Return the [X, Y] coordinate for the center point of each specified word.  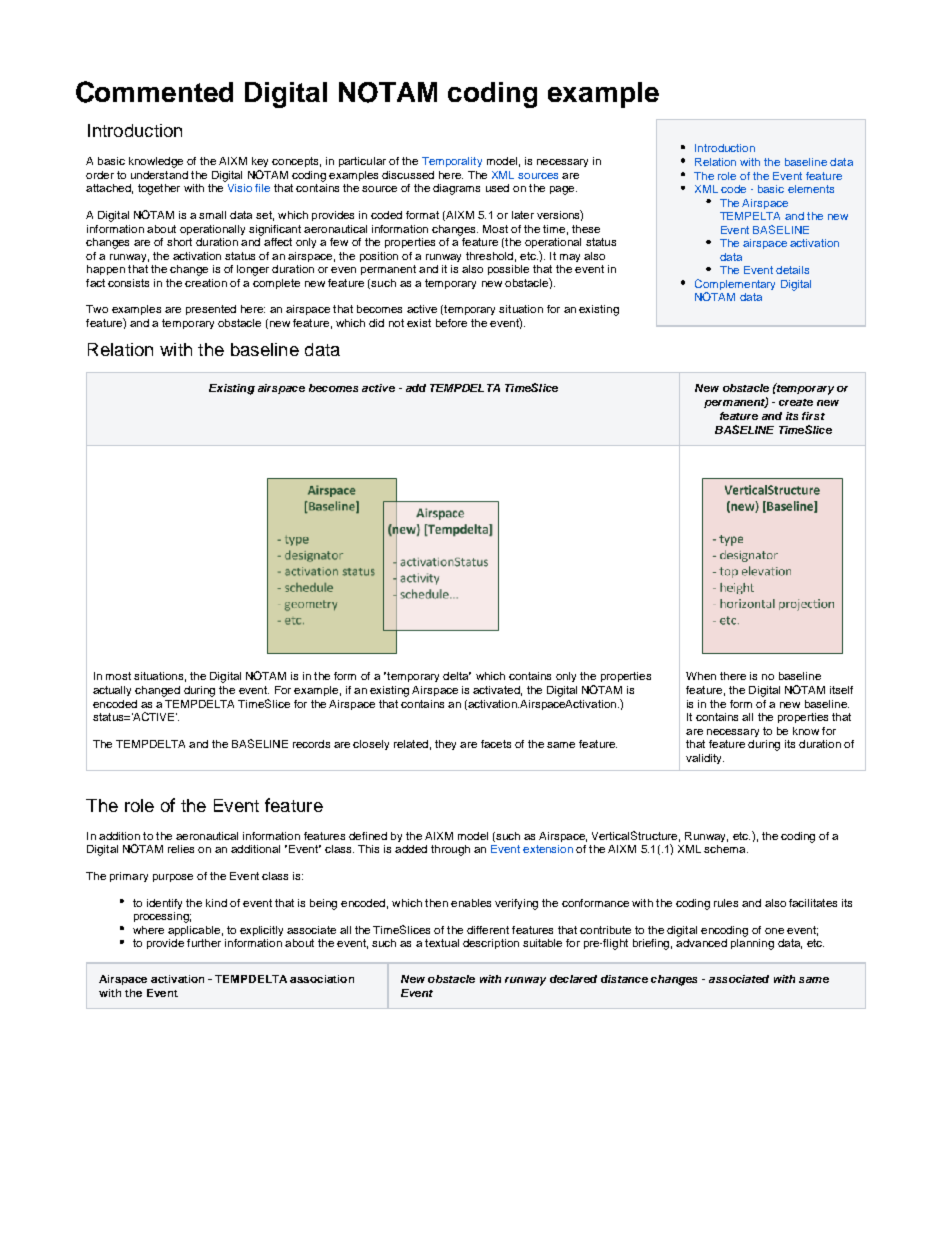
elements [811, 189]
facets [496, 744]
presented [211, 310]
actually [112, 691]
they [445, 745]
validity [705, 759]
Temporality [452, 162]
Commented [154, 92]
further [204, 943]
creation [206, 283]
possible [508, 270]
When [701, 676]
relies [181, 849]
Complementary [735, 286]
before [451, 323]
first [813, 416]
